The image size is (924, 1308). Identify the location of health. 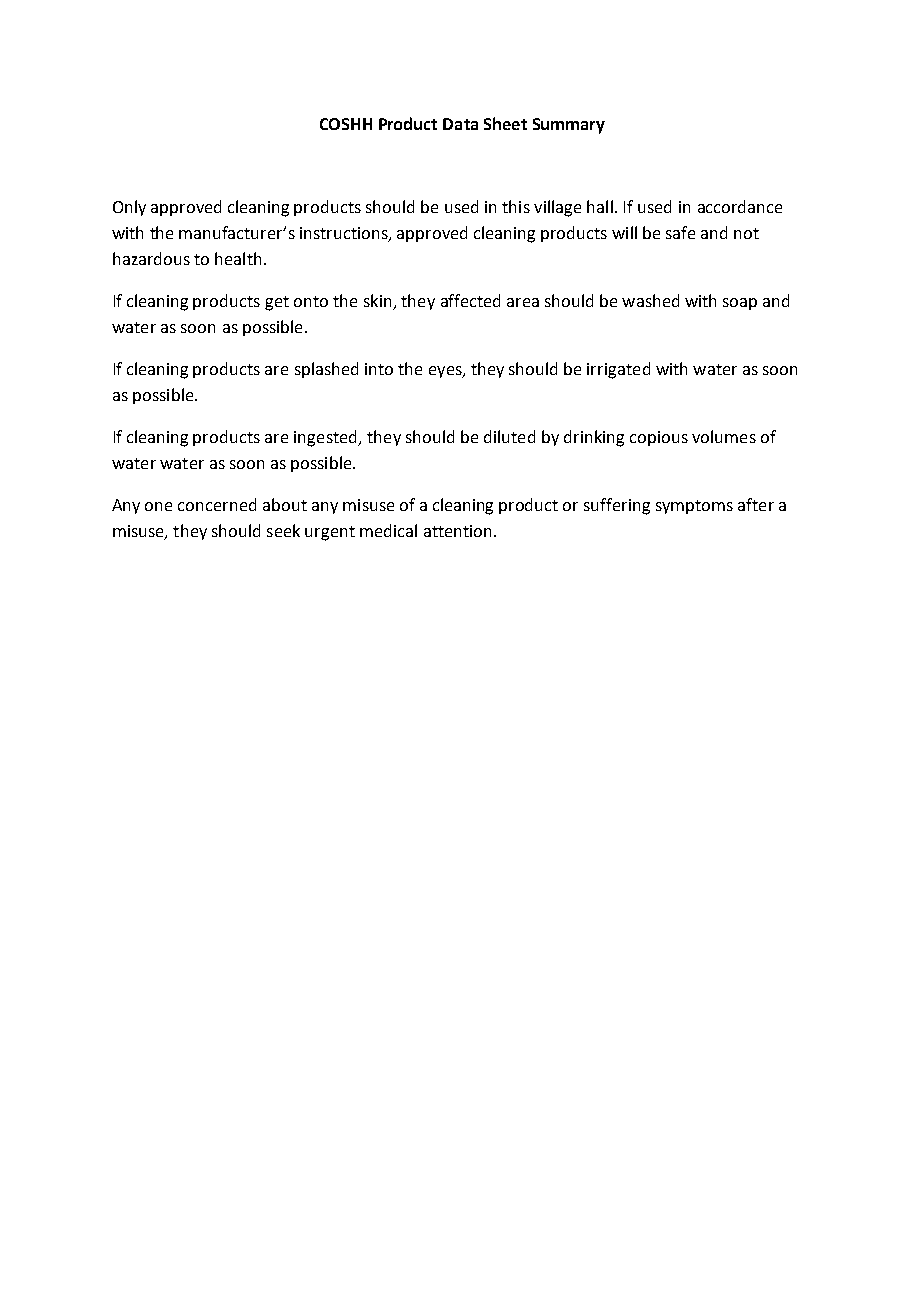
(238, 258).
